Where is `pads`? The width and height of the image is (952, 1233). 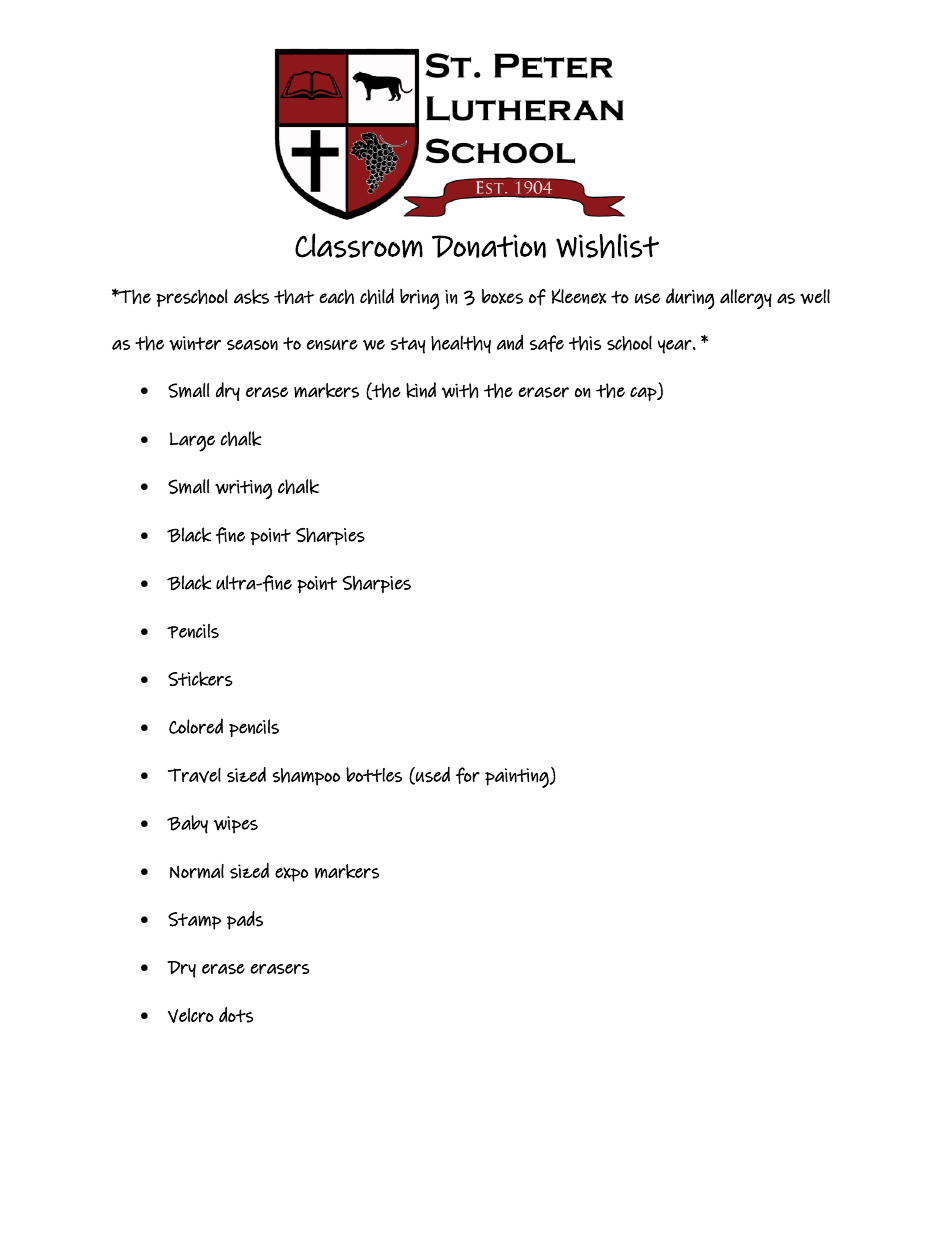
pads is located at coordinates (245, 920).
